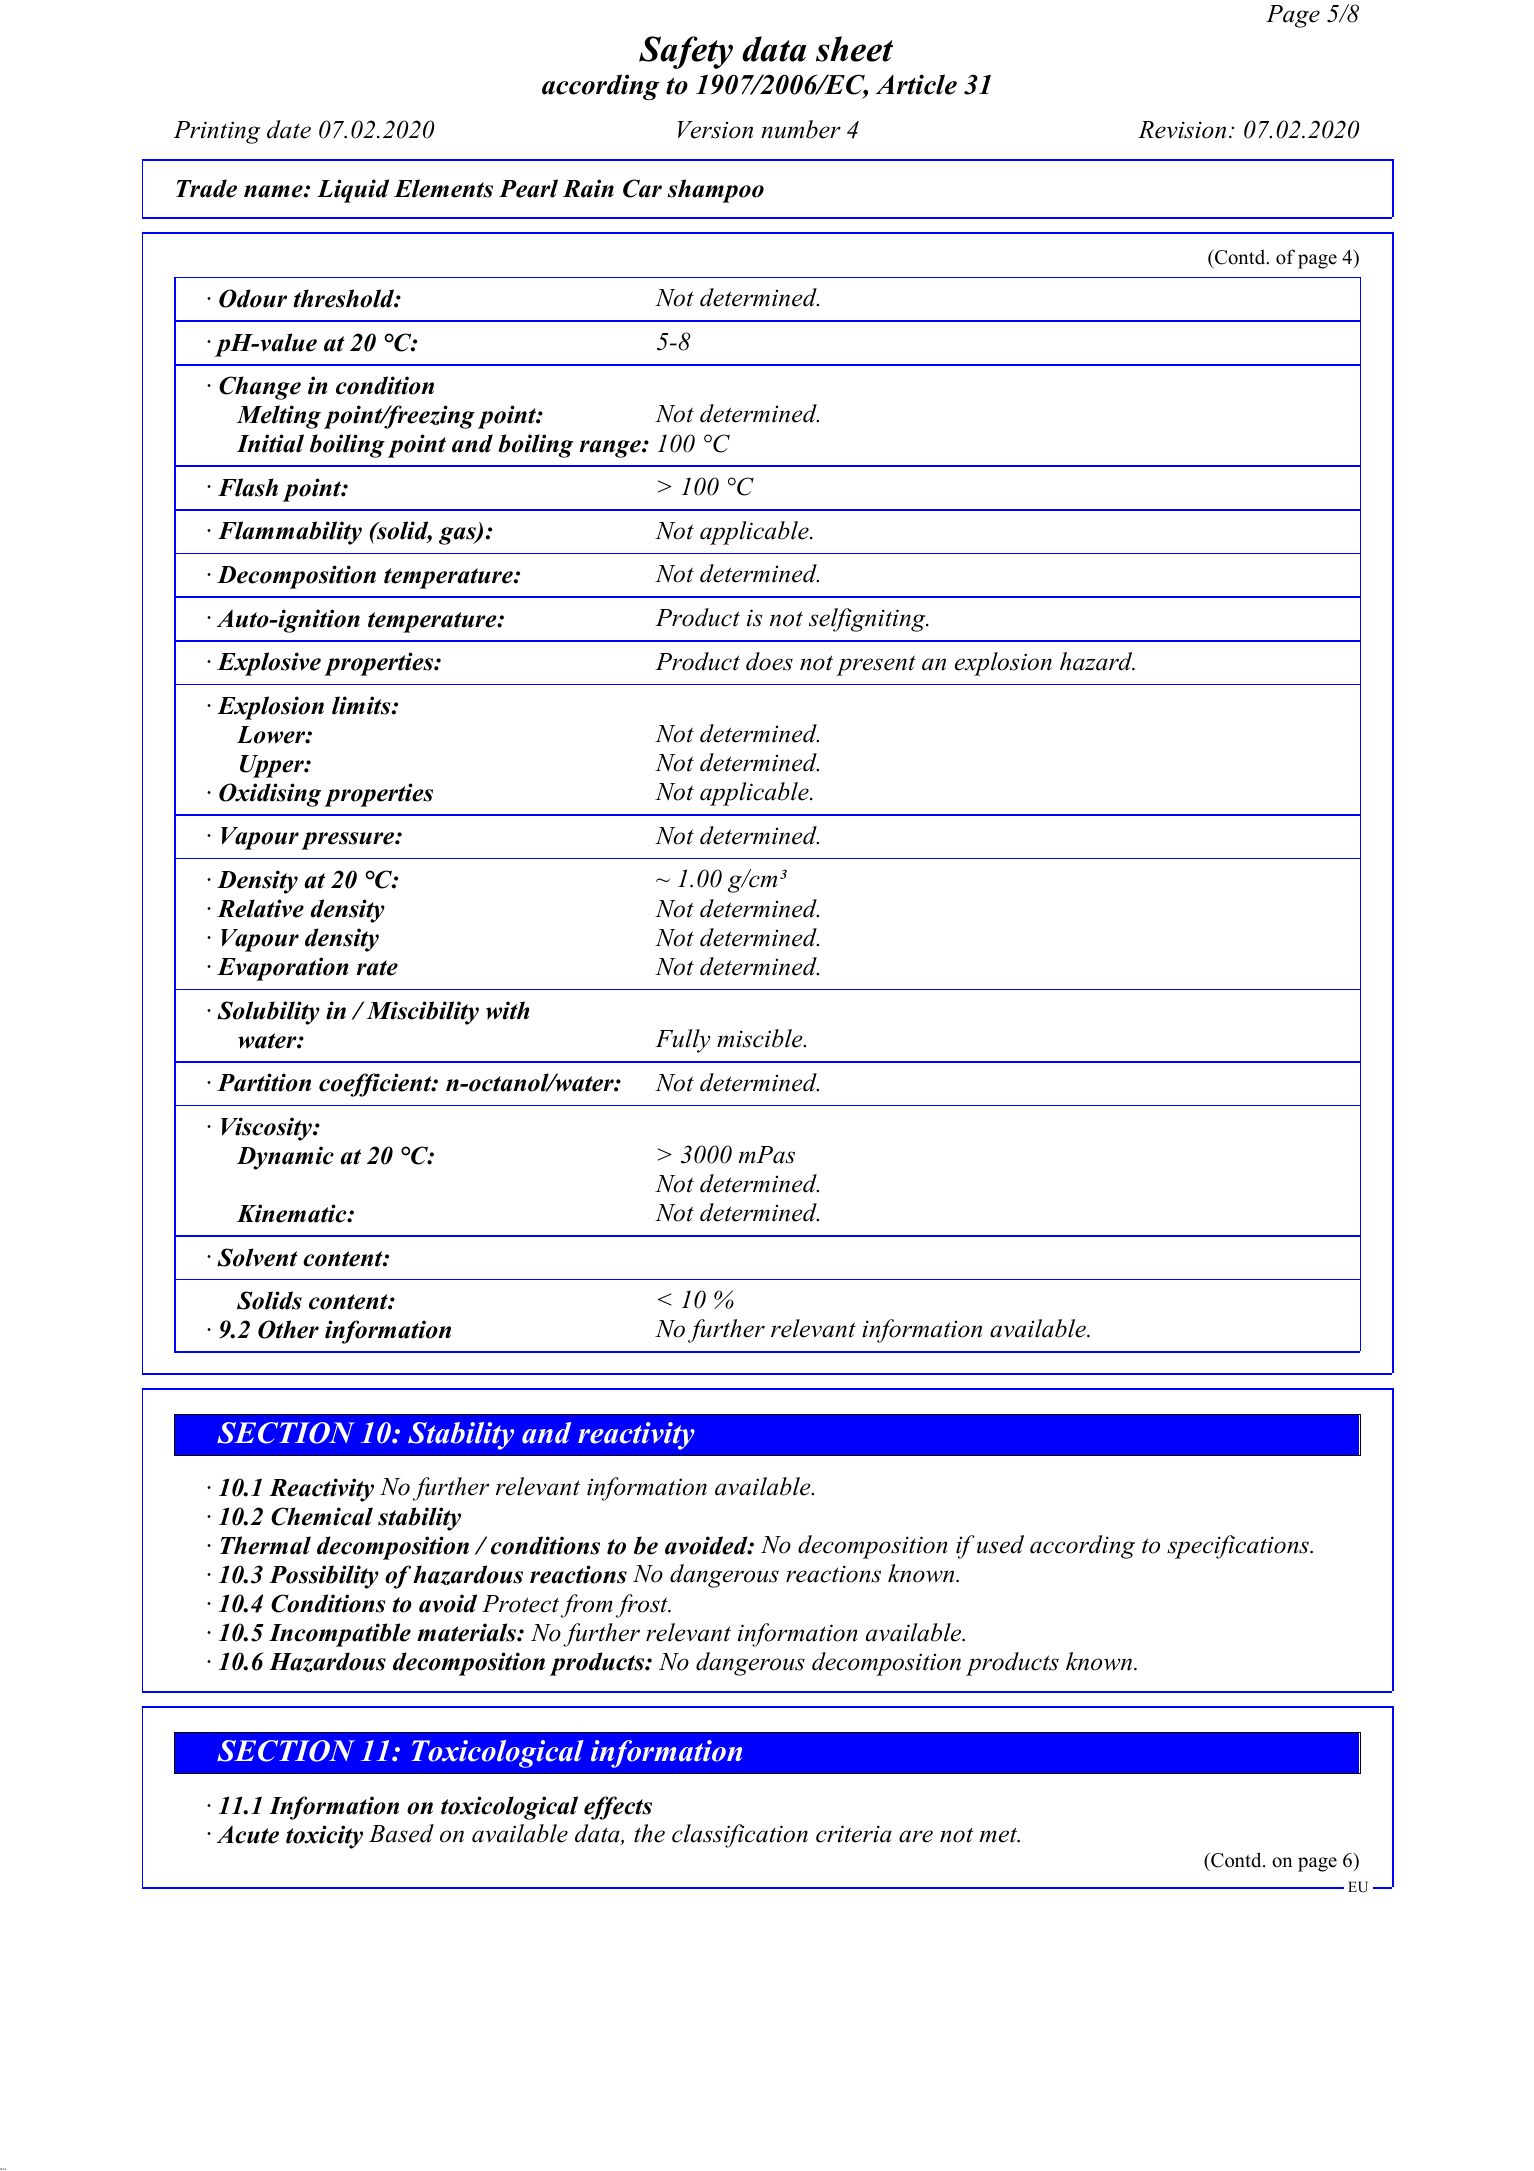 This document has width=1534, height=2171. Describe the element at coordinates (1182, 130) in the document. I see `Revision` at that location.
